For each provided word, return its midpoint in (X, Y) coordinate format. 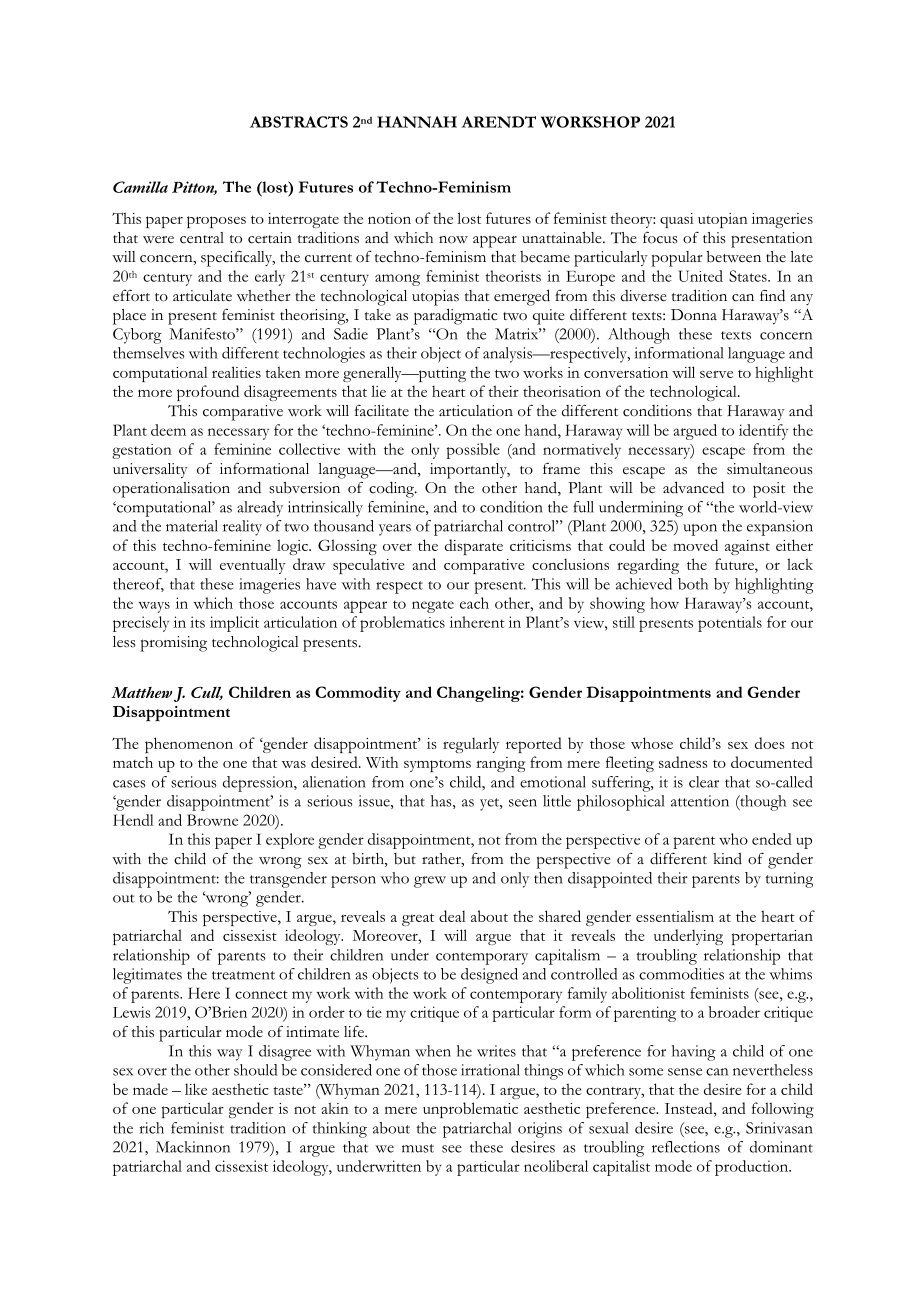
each (474, 603)
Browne (212, 820)
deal (452, 916)
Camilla (140, 187)
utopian (723, 220)
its (197, 622)
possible (473, 451)
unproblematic (470, 1110)
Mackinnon (193, 1147)
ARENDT (498, 122)
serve (716, 374)
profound (208, 393)
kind (728, 858)
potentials (730, 624)
